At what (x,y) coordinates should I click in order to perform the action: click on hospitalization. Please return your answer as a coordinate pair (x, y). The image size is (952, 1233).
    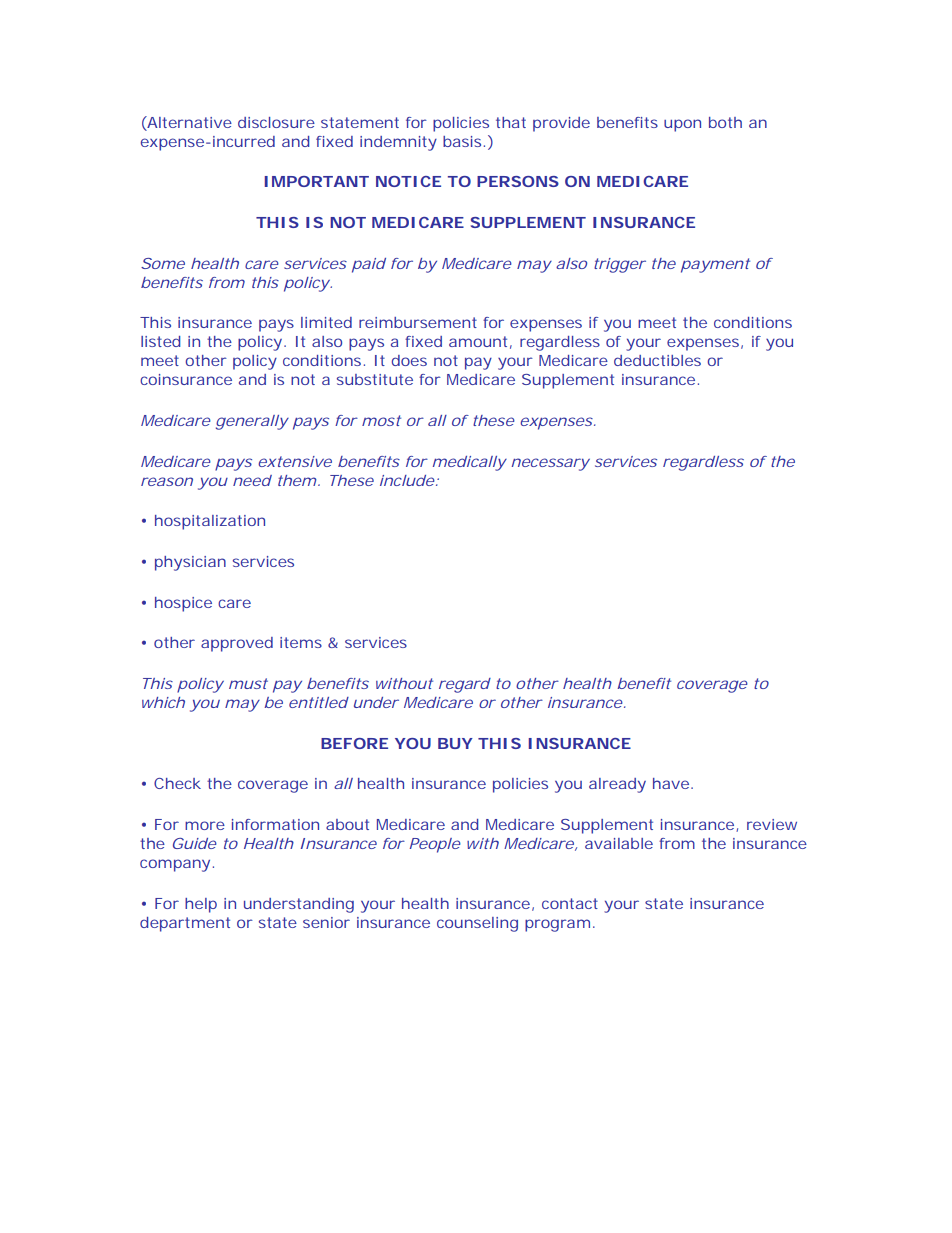
    Looking at the image, I should click on (210, 522).
